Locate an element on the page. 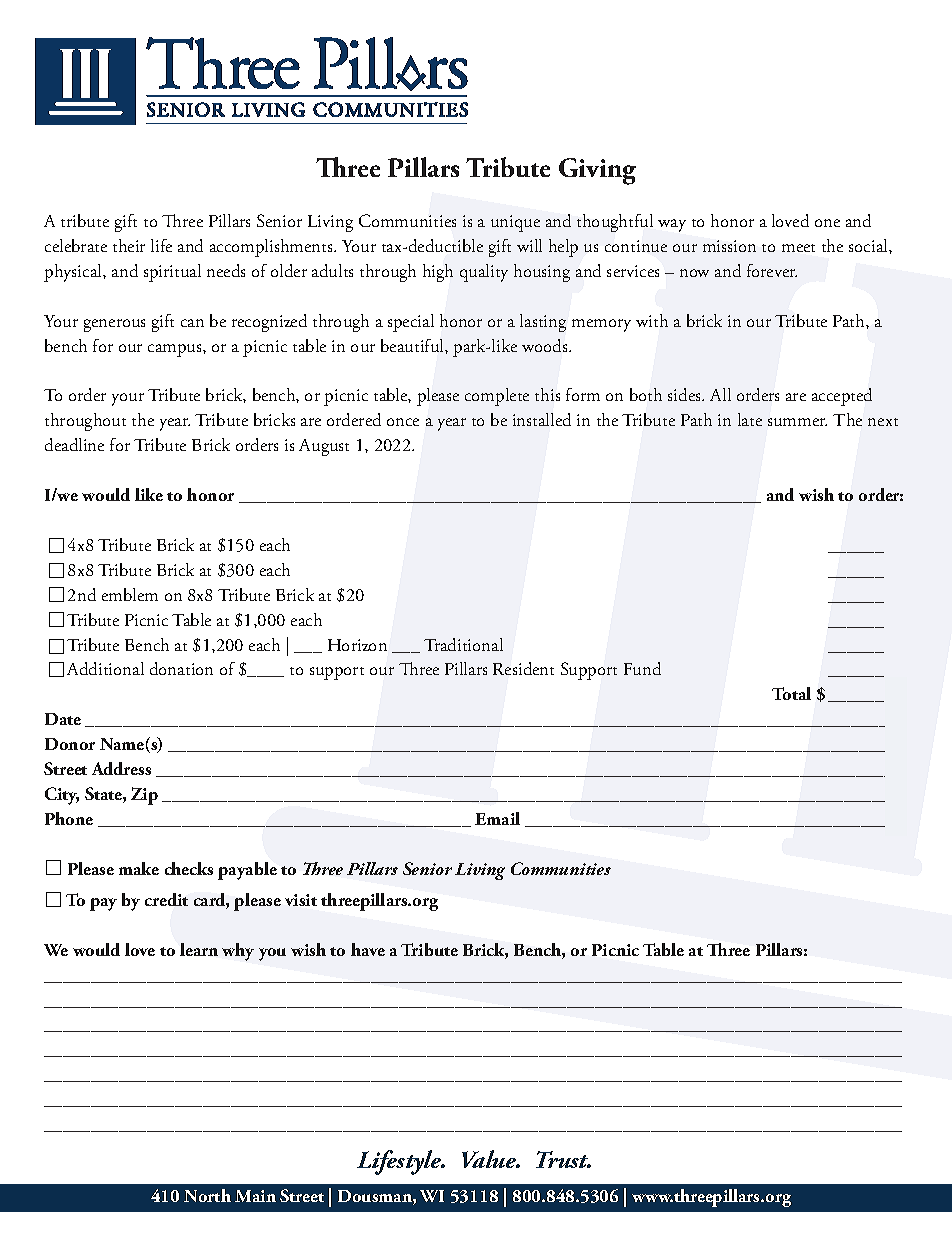 The height and width of the document is (1233, 952). summer is located at coordinates (797, 422).
